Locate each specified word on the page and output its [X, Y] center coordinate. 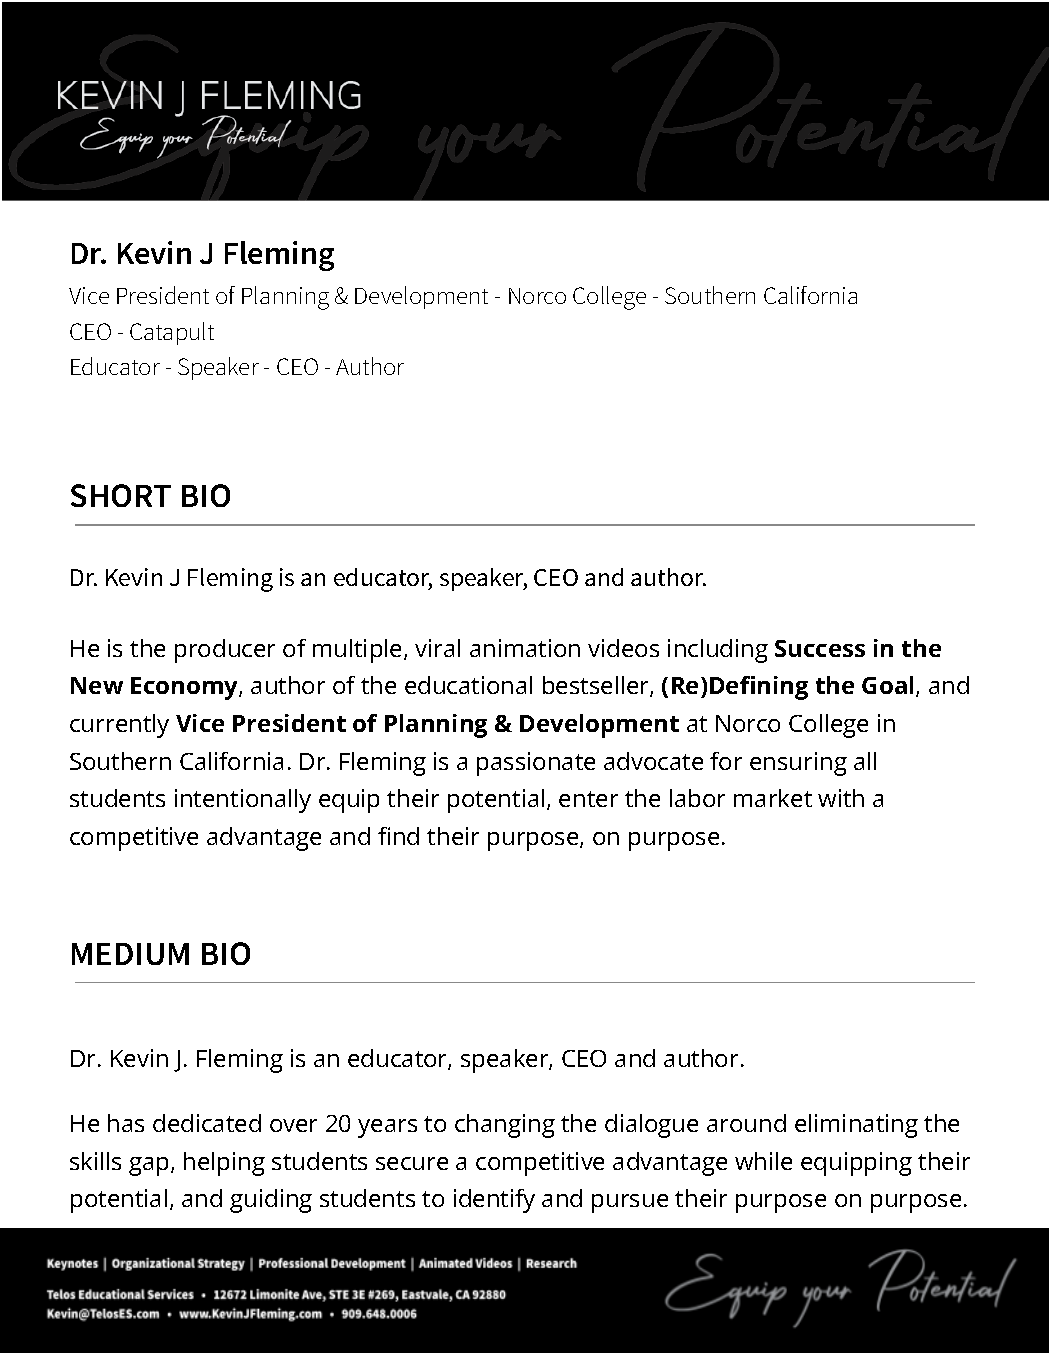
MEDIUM [130, 954]
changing [505, 1126]
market [773, 798]
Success [820, 648]
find [398, 836]
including [718, 651]
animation [525, 648]
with [841, 798]
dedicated [207, 1123]
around [746, 1123]
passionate [536, 764]
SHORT [121, 495]
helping [224, 1164]
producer [225, 651]
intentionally [243, 801]
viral [437, 648]
